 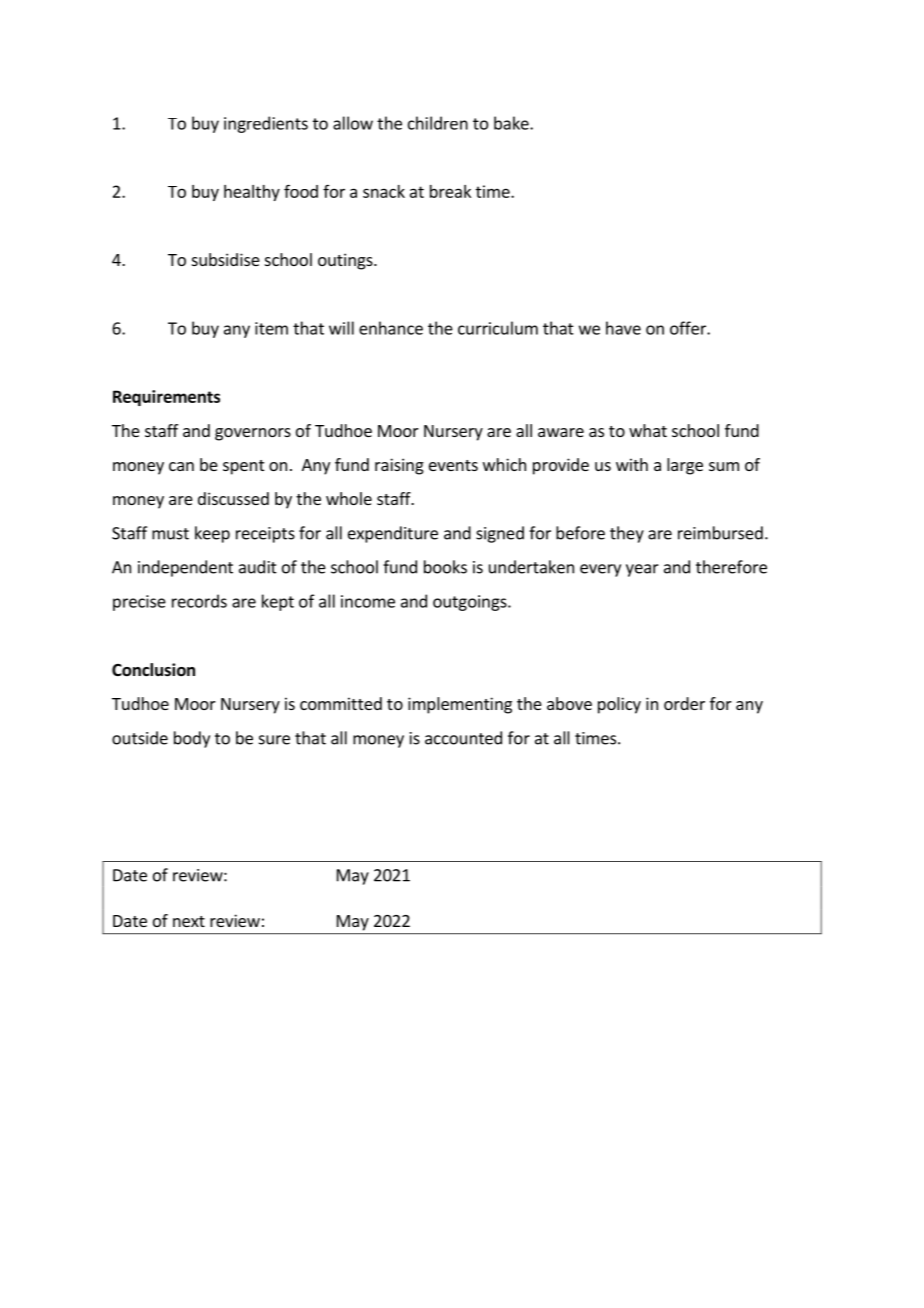 I want to click on bake, so click(x=512, y=123).
